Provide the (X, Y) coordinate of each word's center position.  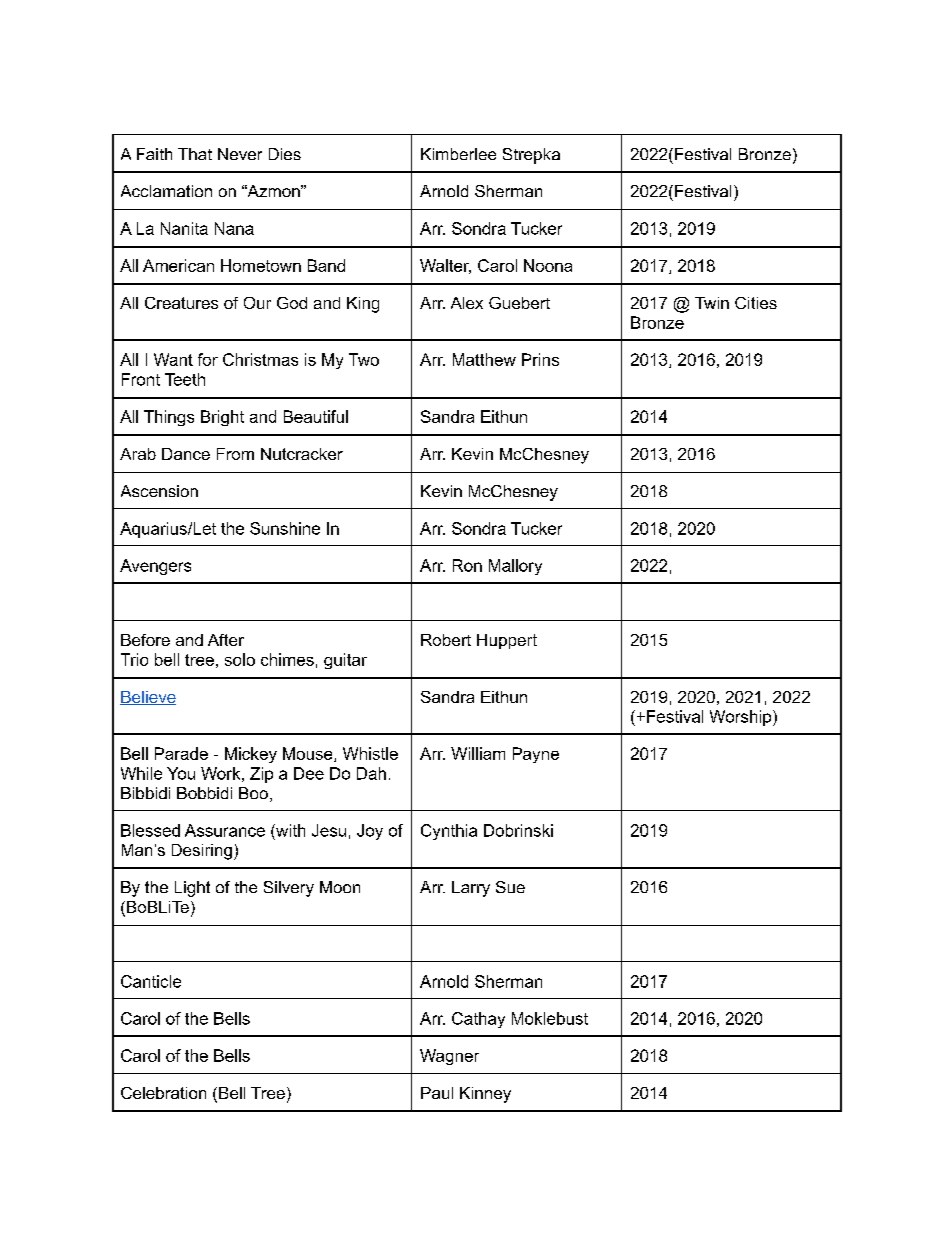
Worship (742, 718)
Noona (548, 265)
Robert (446, 640)
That (195, 154)
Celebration (163, 1093)
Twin (712, 303)
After (226, 640)
